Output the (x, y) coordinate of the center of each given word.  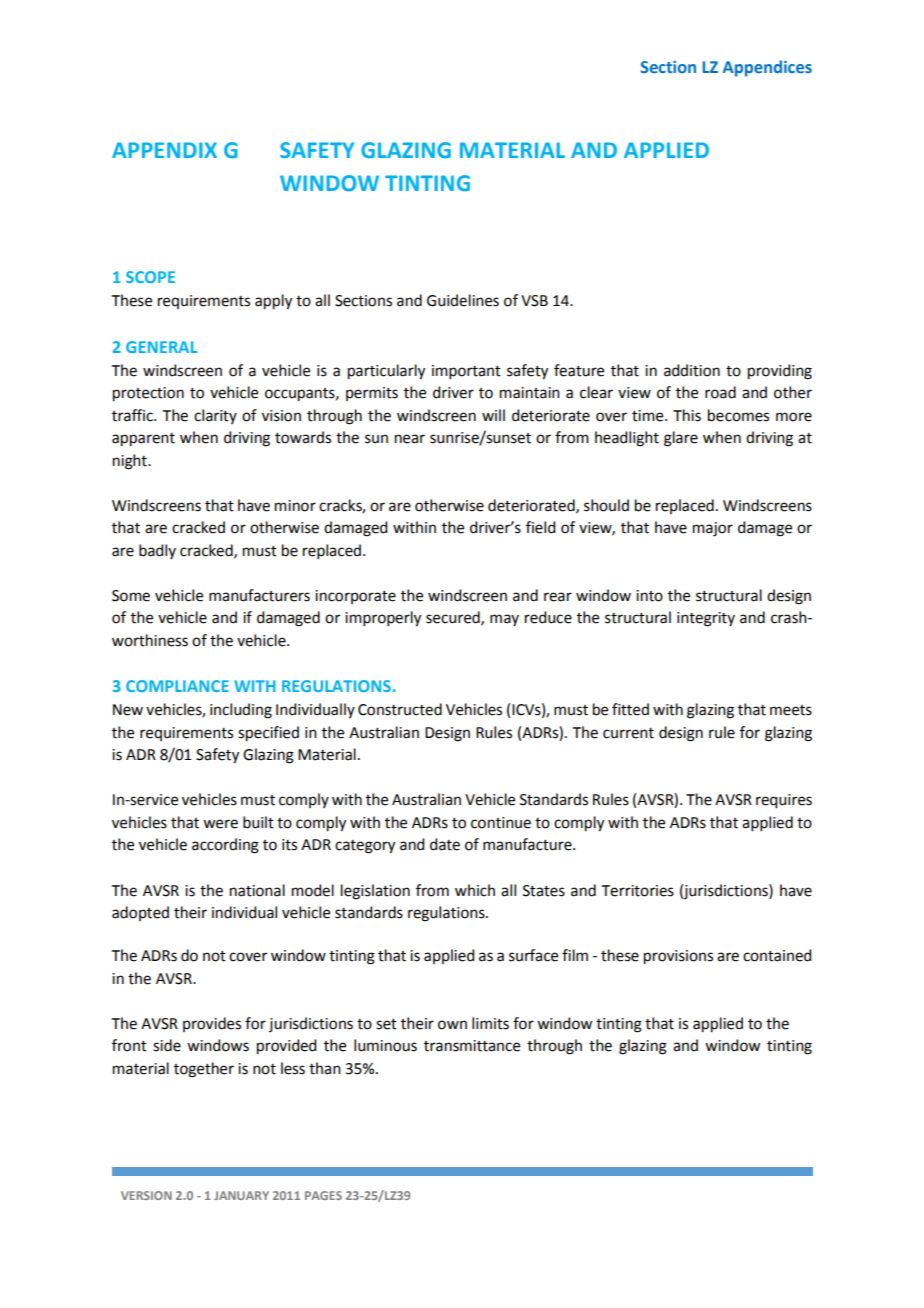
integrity (706, 619)
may (504, 620)
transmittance (472, 1046)
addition (692, 370)
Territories (638, 891)
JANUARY (241, 1195)
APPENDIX (164, 150)
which (475, 890)
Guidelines (463, 300)
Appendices (767, 68)
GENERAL (161, 347)
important (466, 372)
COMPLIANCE (177, 686)
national (257, 890)
